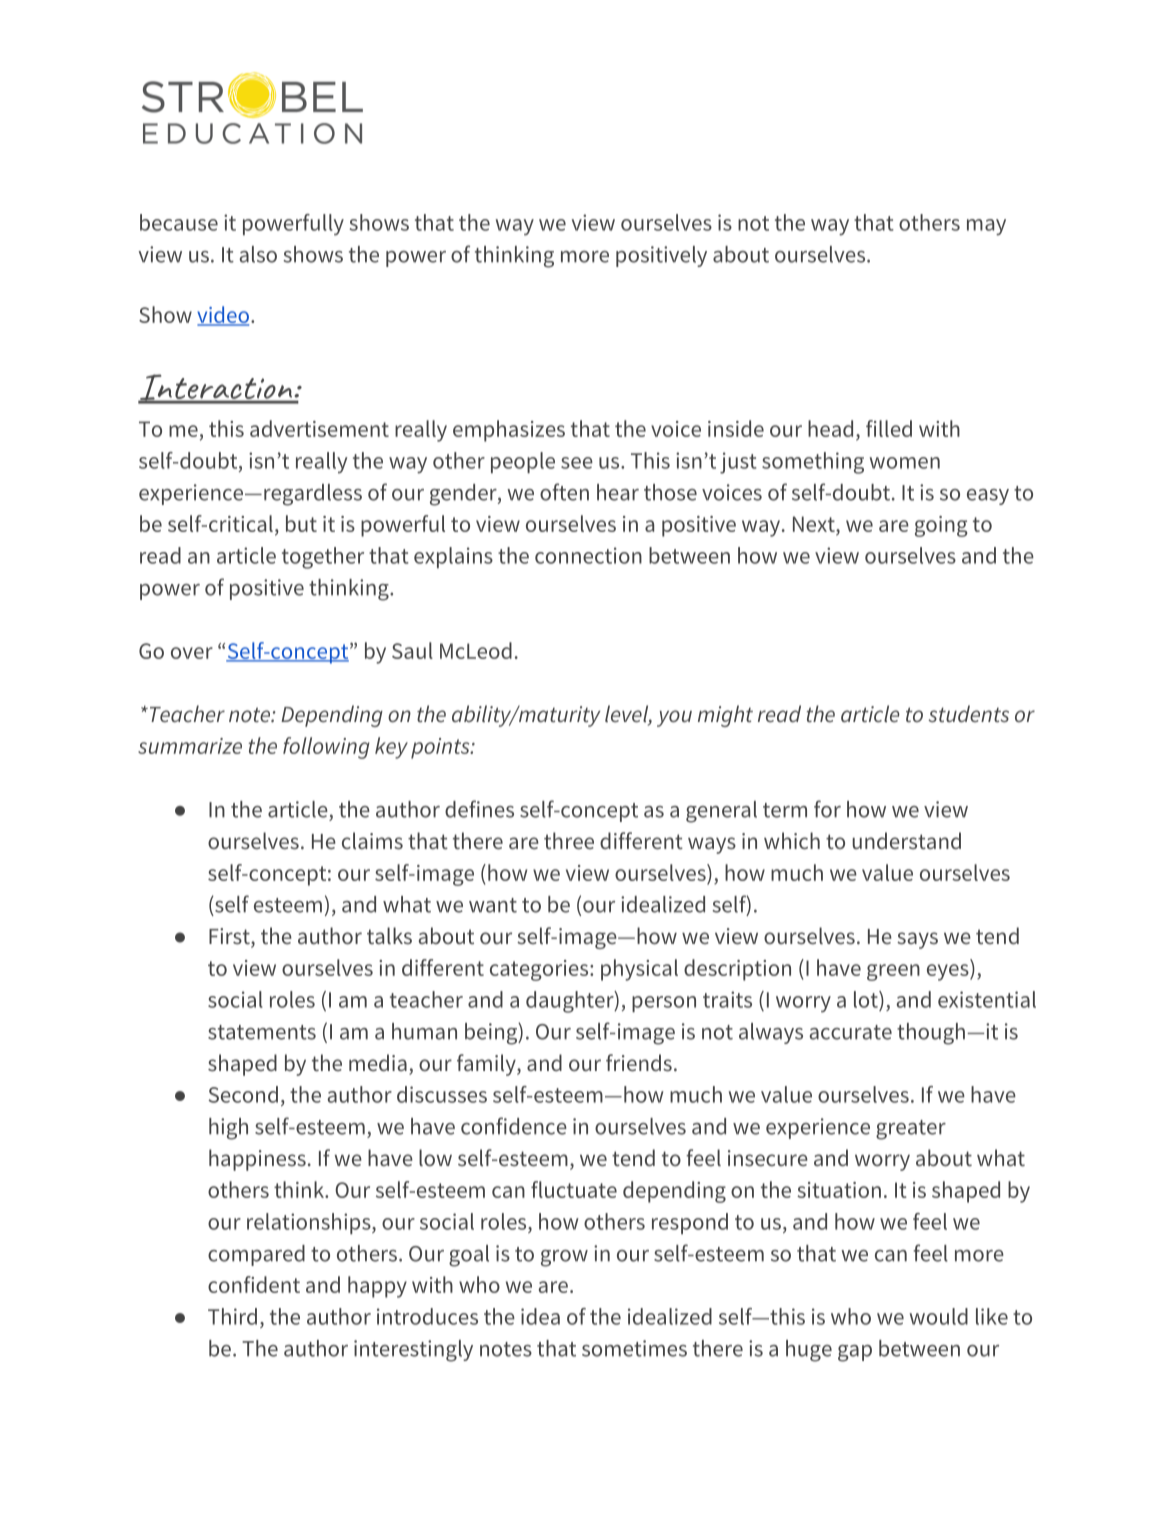 The height and width of the screenshot is (1522, 1176). Describe the element at coordinates (827, 809) in the screenshot. I see `for` at that location.
